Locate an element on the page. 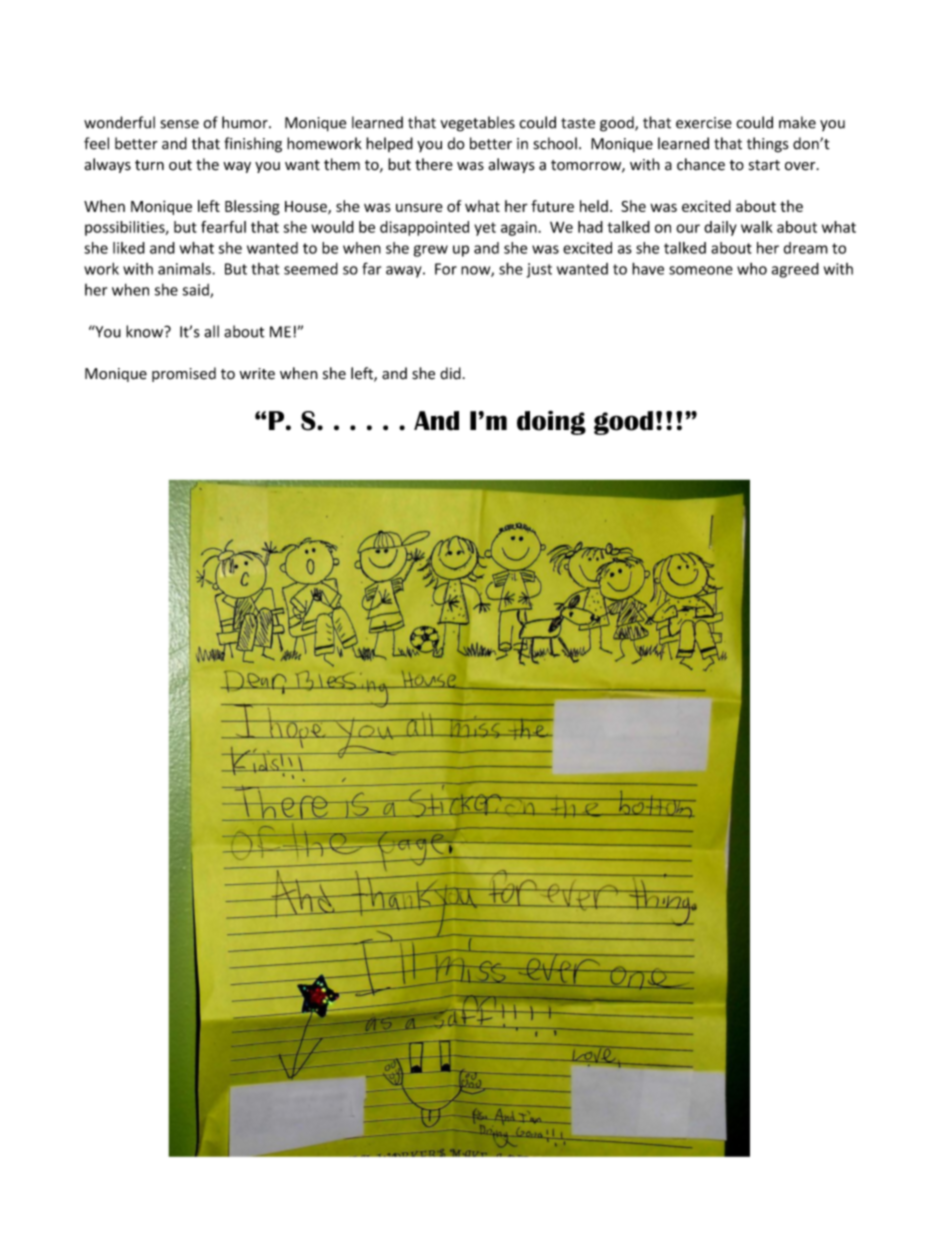 The image size is (952, 1233). vegetables is located at coordinates (477, 124).
